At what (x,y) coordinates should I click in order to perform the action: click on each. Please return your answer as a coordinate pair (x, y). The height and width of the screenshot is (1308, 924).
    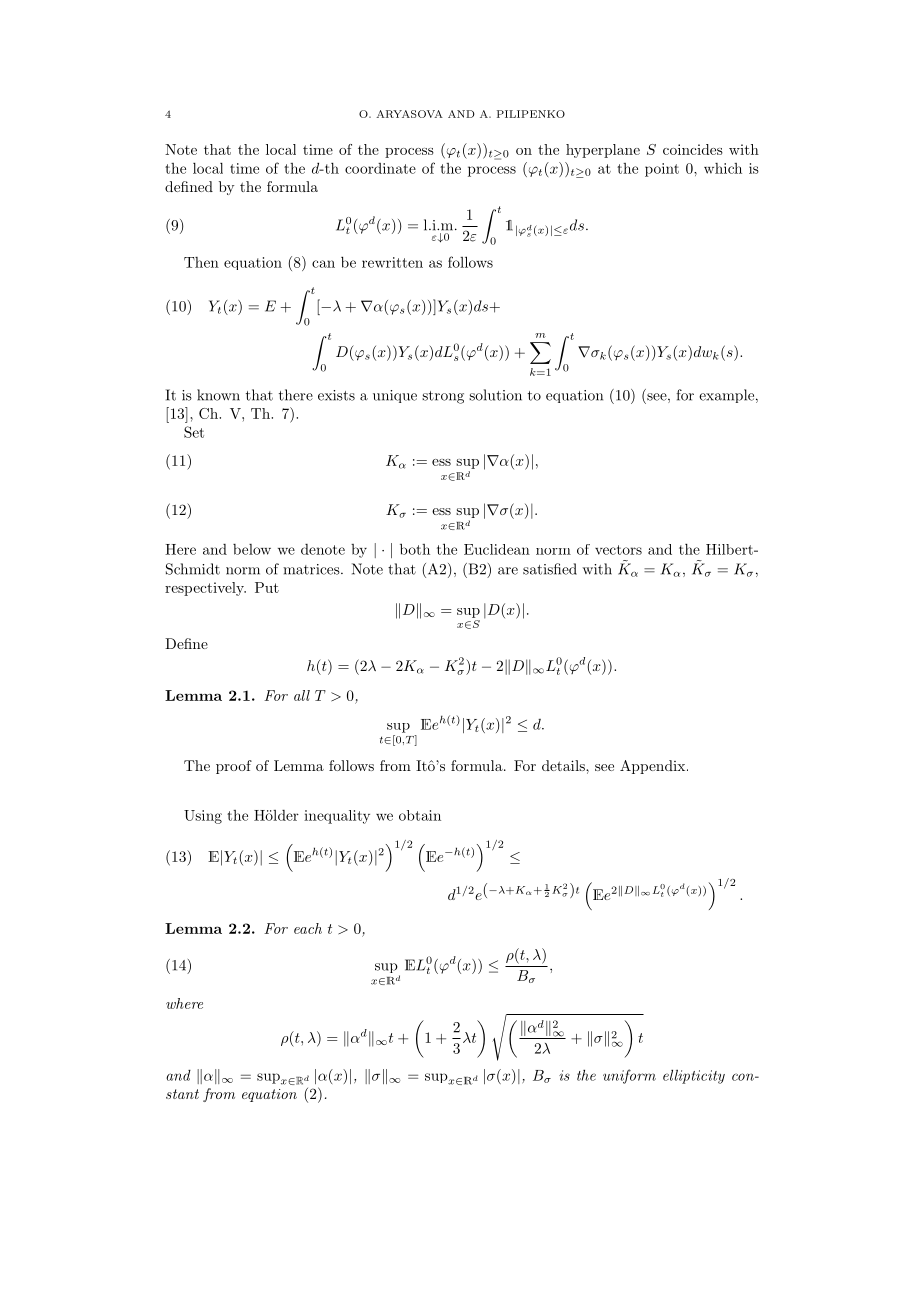
    Looking at the image, I should click on (308, 928).
